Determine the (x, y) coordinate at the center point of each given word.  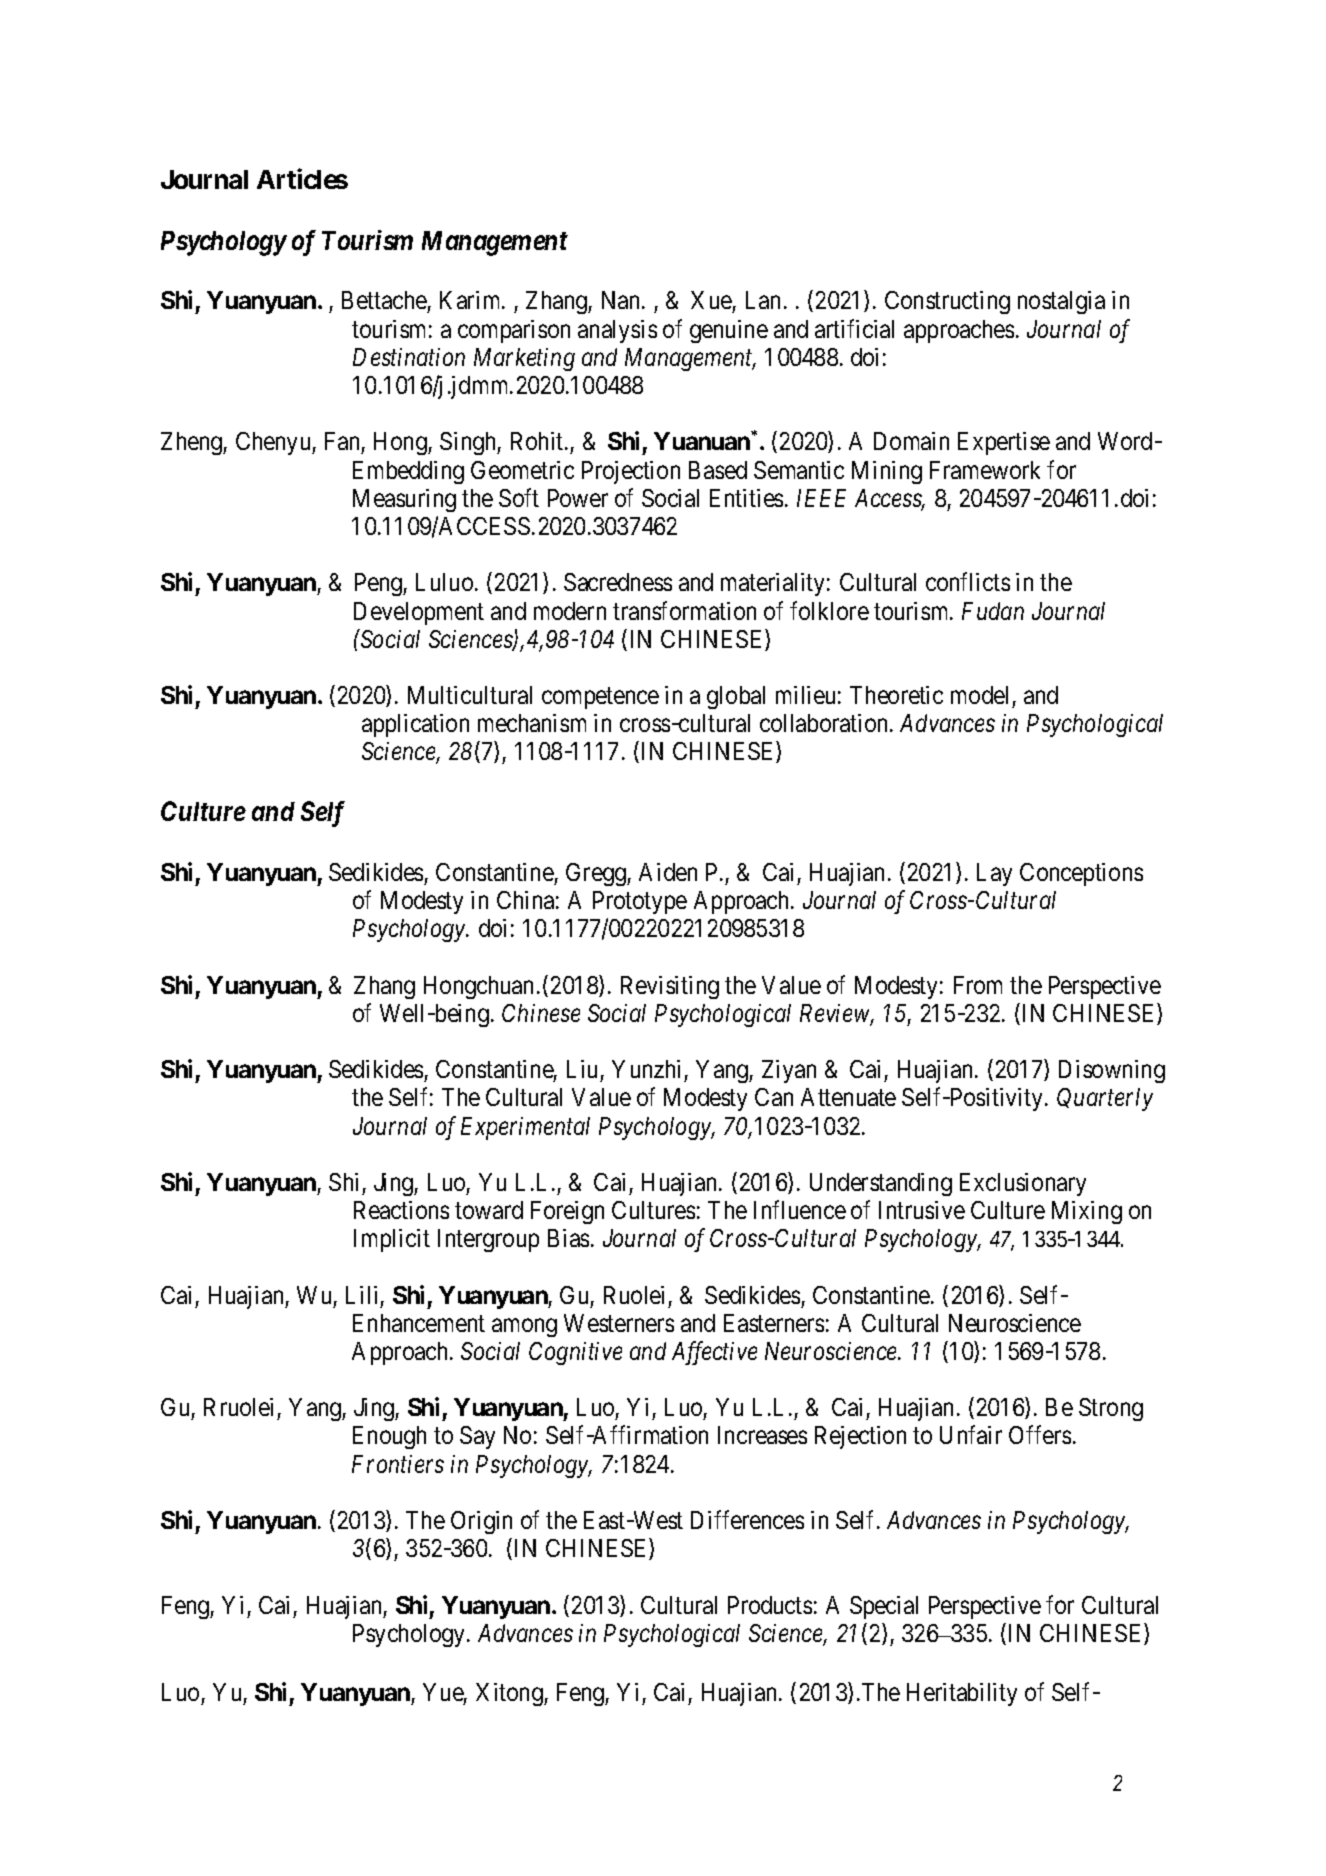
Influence (800, 1209)
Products (770, 1605)
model (979, 695)
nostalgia (1061, 302)
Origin (481, 1522)
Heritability (962, 1694)
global (736, 697)
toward (489, 1210)
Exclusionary (1023, 1184)
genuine (729, 331)
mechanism (532, 723)
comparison (514, 331)
